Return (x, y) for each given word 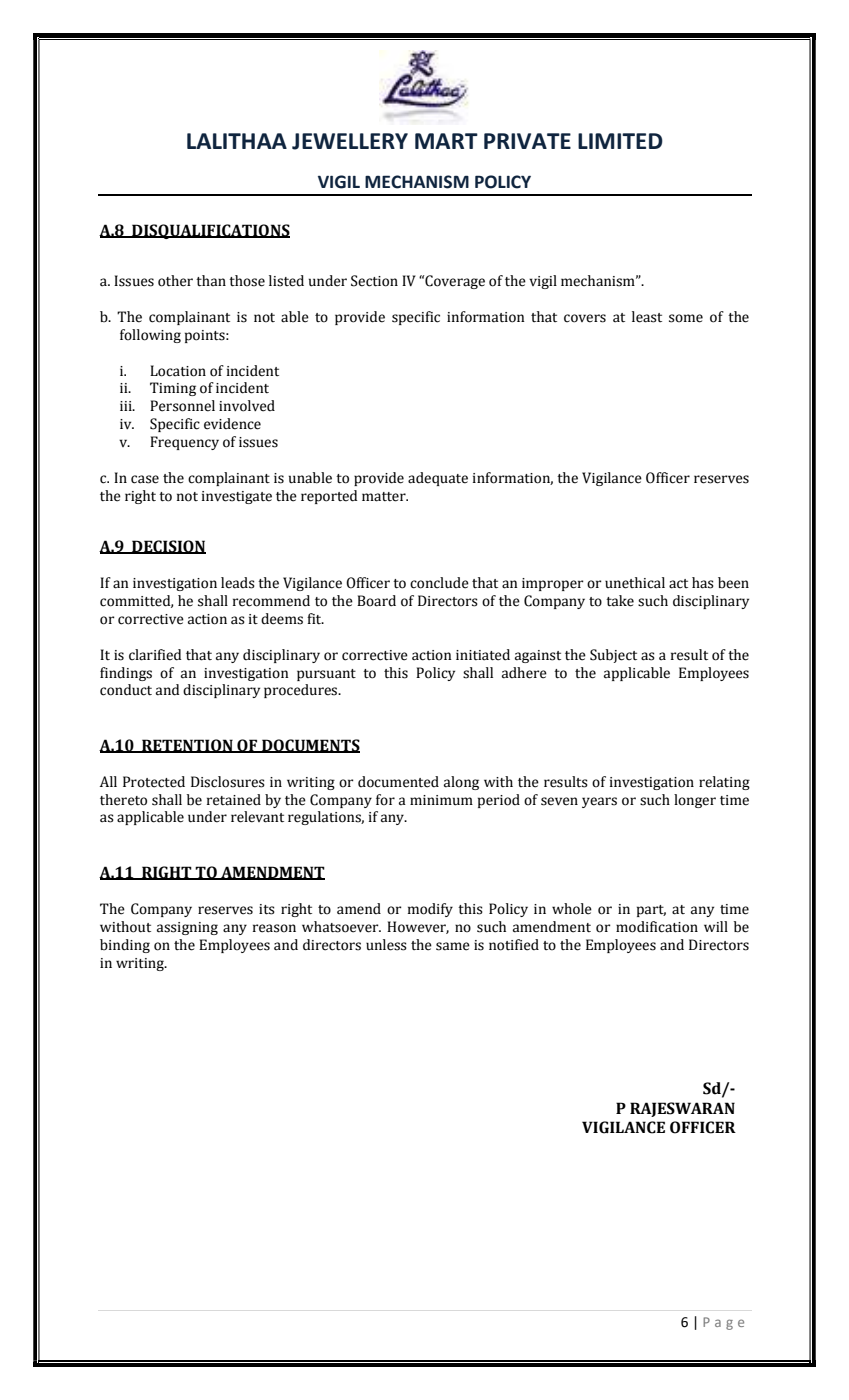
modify (430, 910)
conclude (439, 583)
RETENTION (187, 746)
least (647, 317)
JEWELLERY (350, 141)
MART (446, 141)
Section (374, 281)
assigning (187, 928)
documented (398, 782)
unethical (635, 583)
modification (657, 927)
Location (178, 371)
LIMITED (620, 141)
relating (724, 783)
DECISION (168, 547)
